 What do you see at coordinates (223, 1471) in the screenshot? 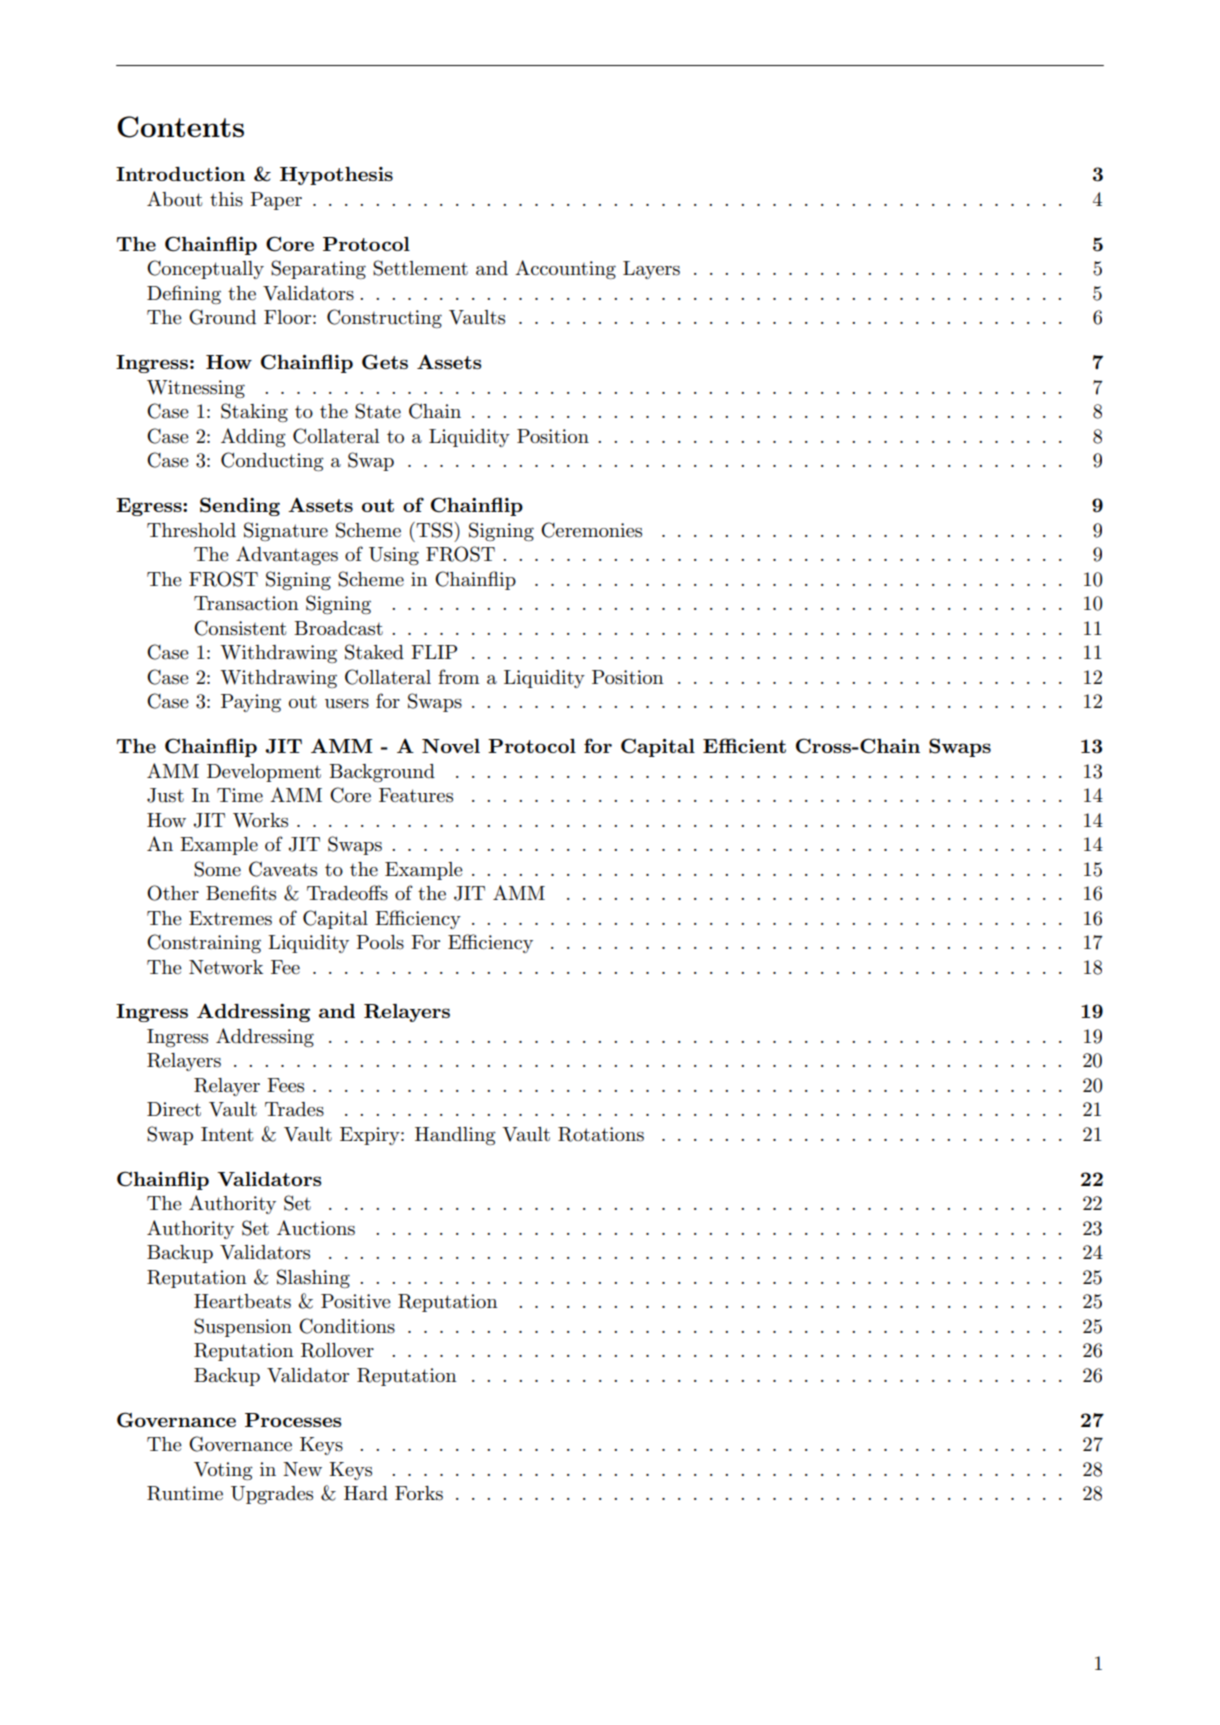
I see `Voting` at bounding box center [223, 1471].
